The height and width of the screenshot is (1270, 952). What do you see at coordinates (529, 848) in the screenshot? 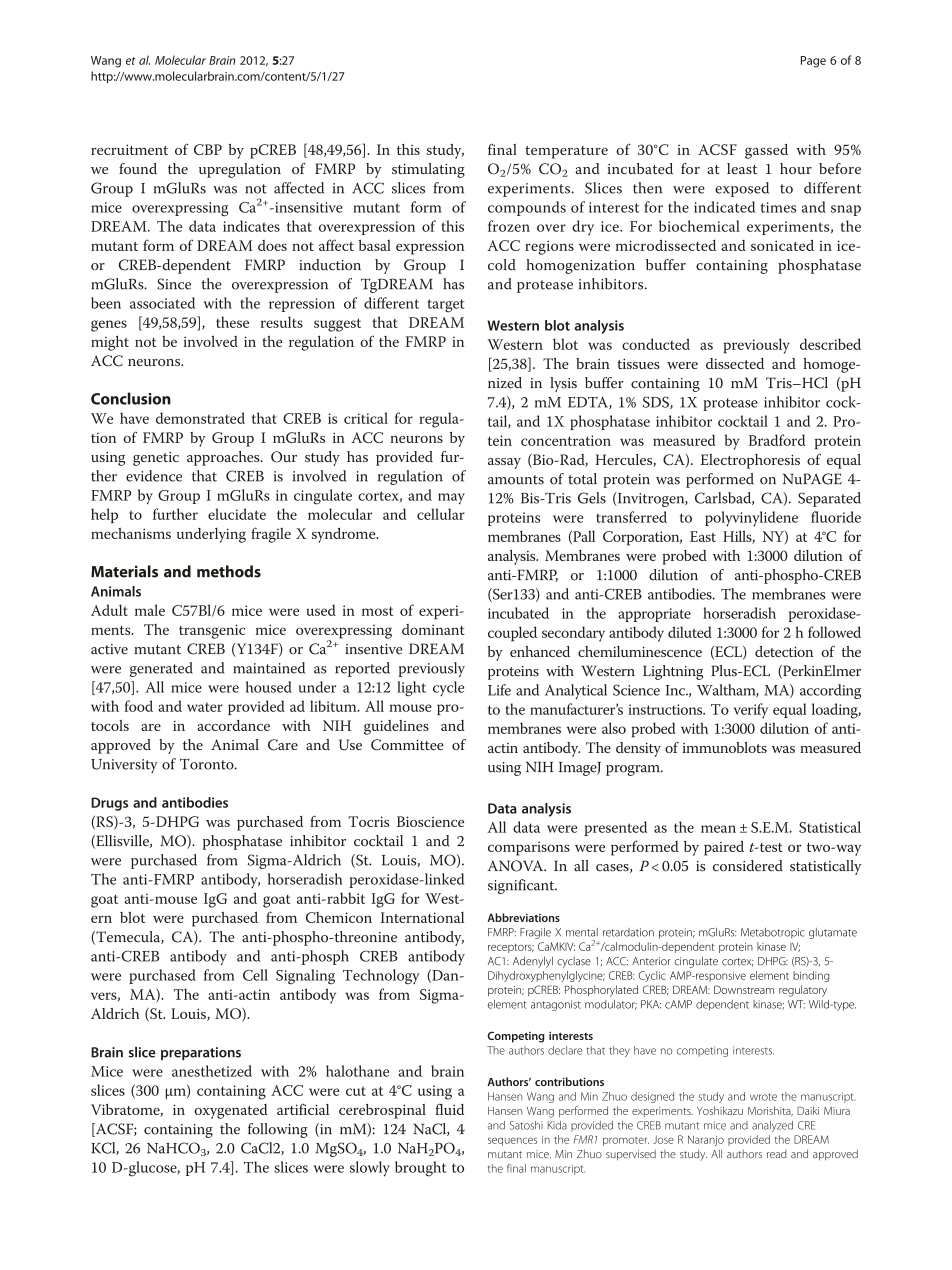
I see `comparisons` at bounding box center [529, 848].
